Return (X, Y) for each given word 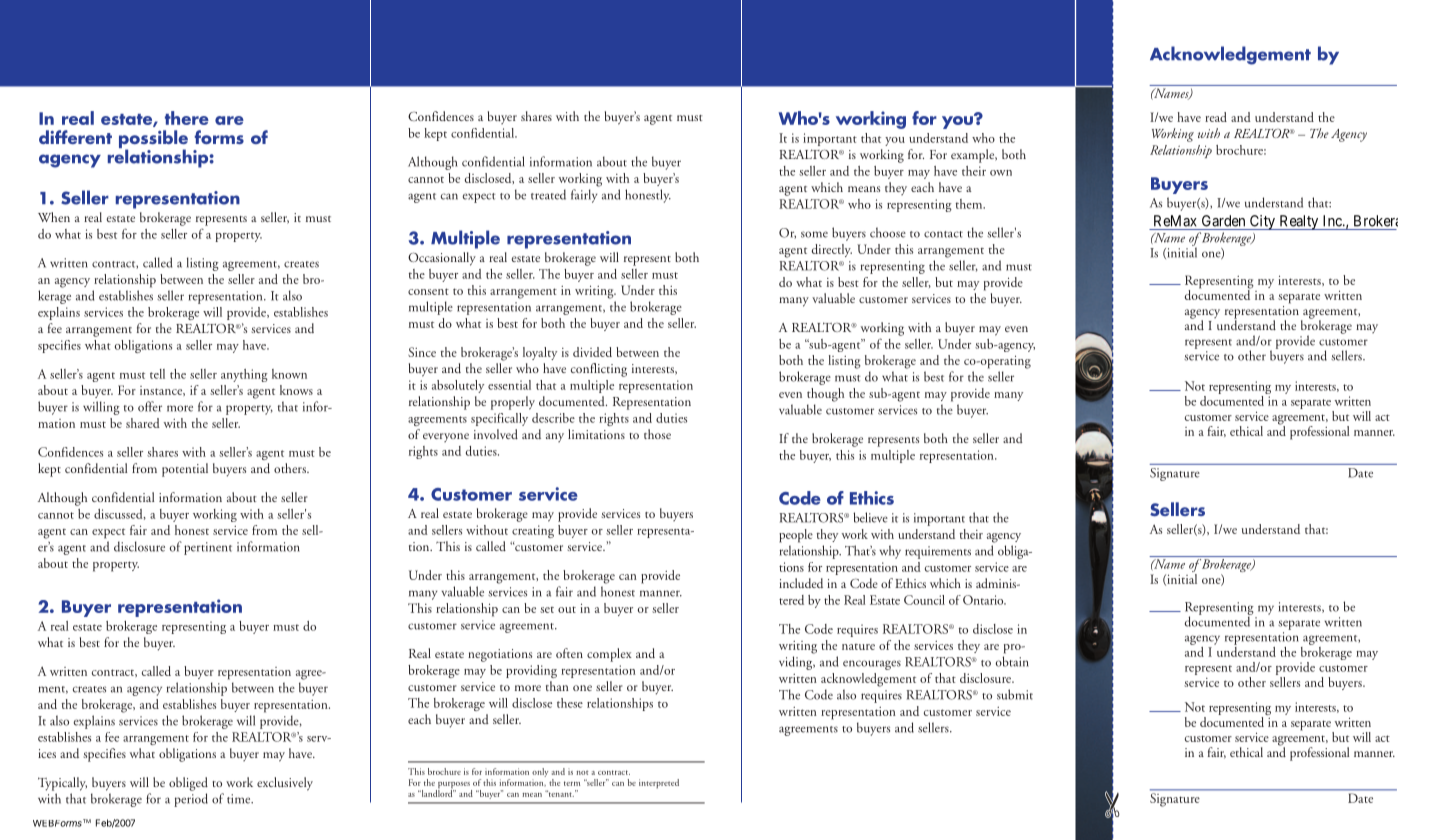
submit (1015, 694)
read (1216, 117)
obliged (188, 784)
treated (548, 194)
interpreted (659, 783)
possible (153, 140)
